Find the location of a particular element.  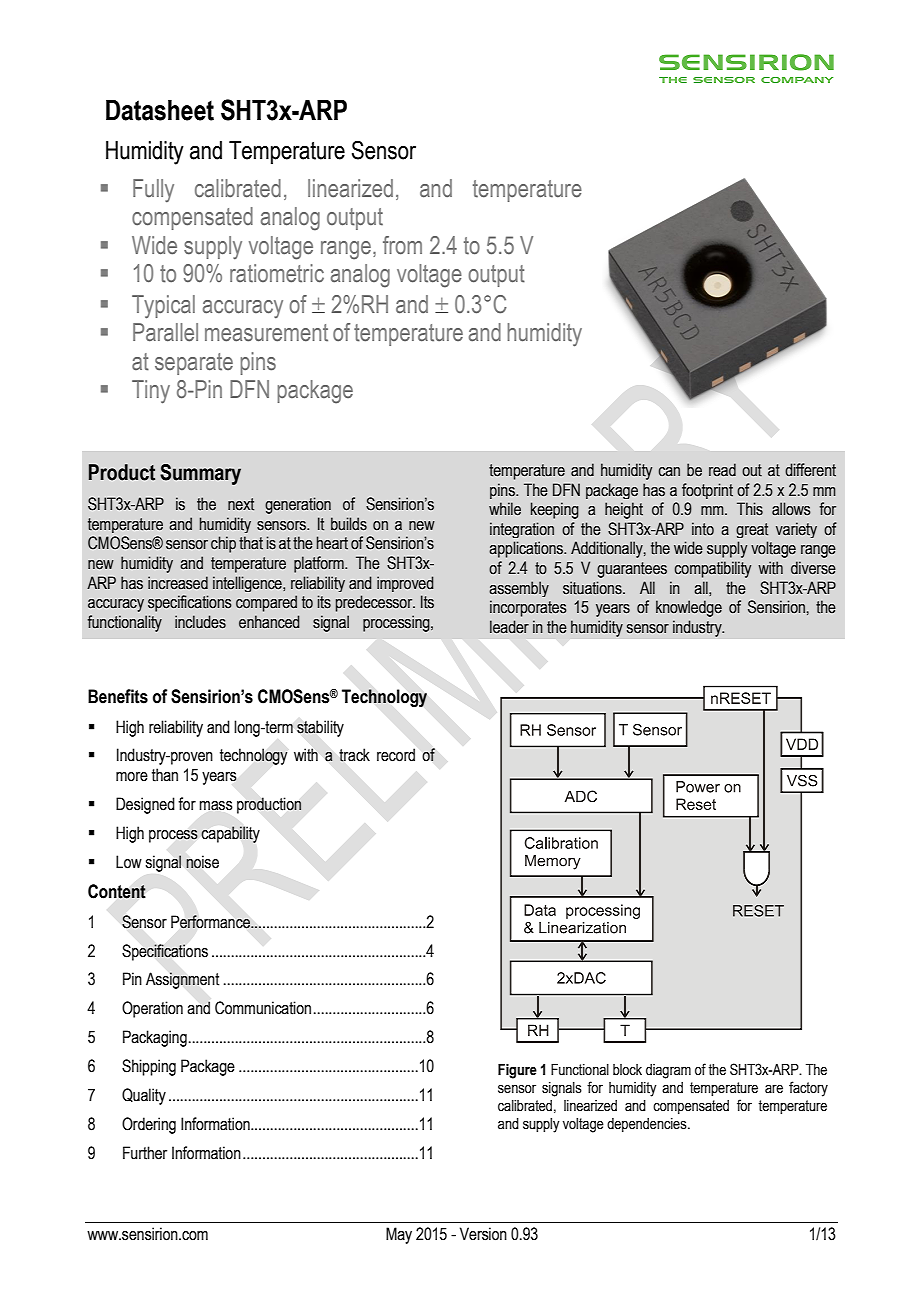

Summary is located at coordinates (200, 474).
